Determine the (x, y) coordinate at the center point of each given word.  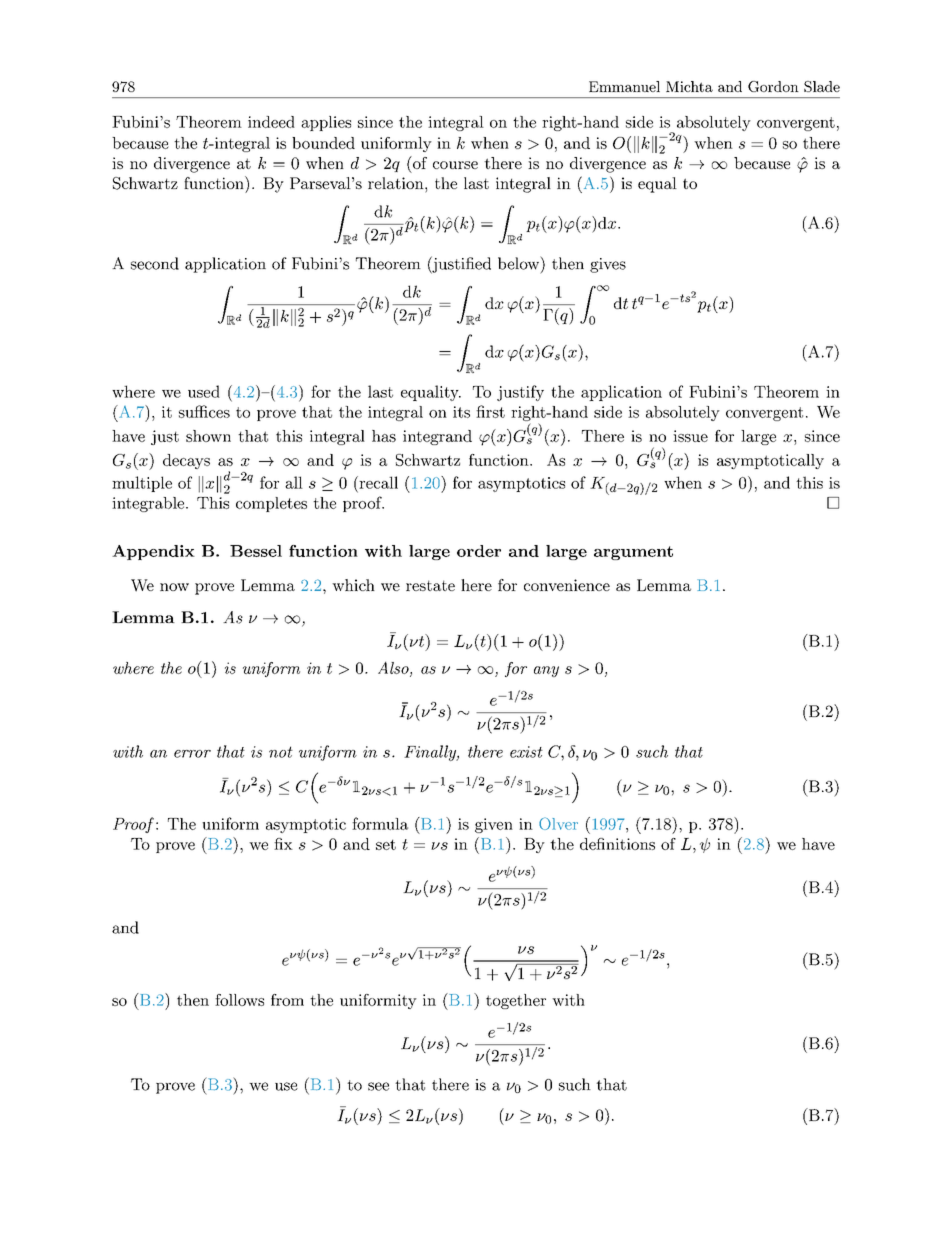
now (174, 587)
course (455, 165)
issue (690, 436)
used (204, 391)
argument (633, 553)
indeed (271, 122)
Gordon (773, 86)
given (494, 825)
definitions (617, 844)
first (490, 411)
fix (283, 844)
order (479, 551)
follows (239, 1000)
